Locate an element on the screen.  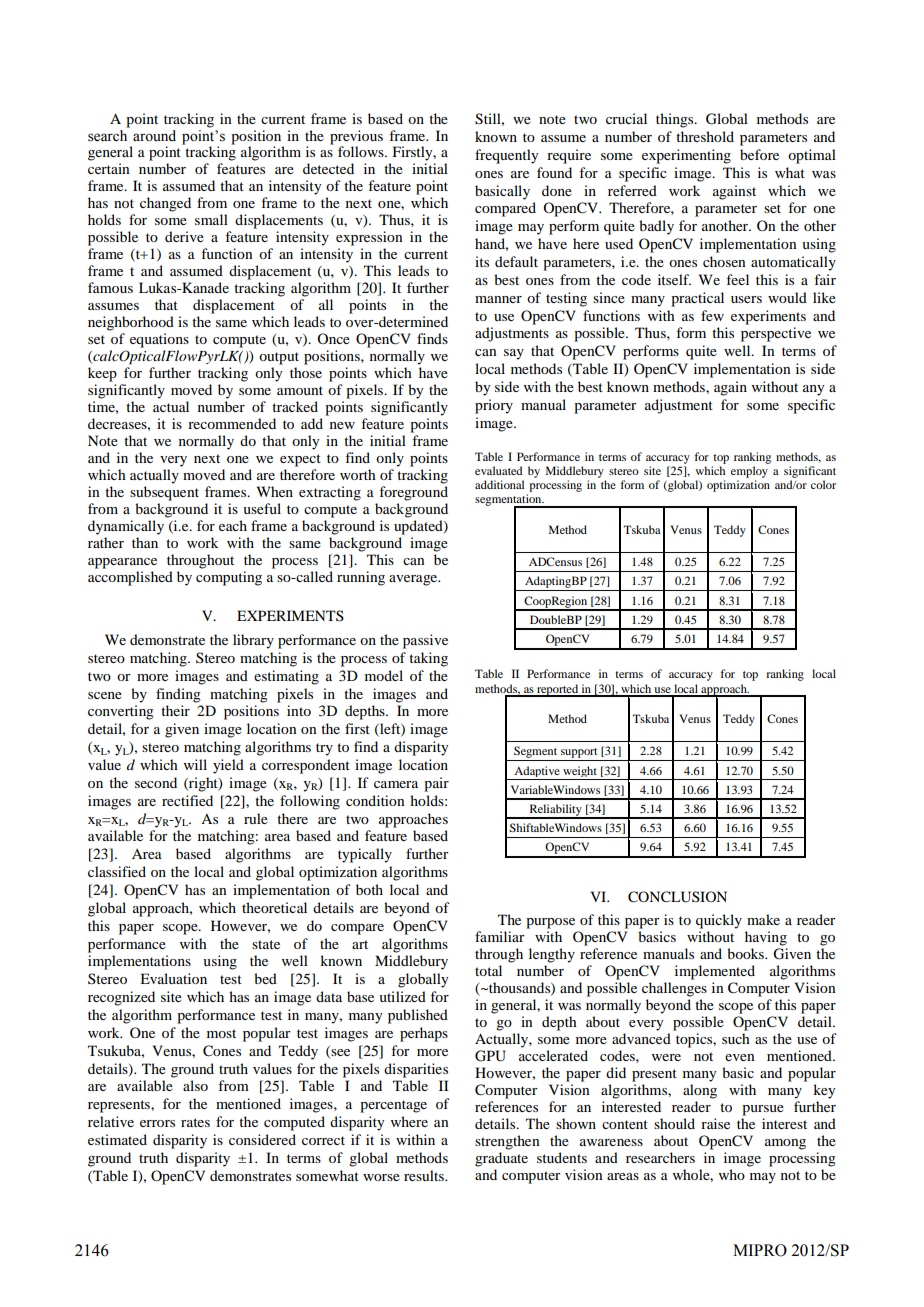
classified is located at coordinates (117, 871).
